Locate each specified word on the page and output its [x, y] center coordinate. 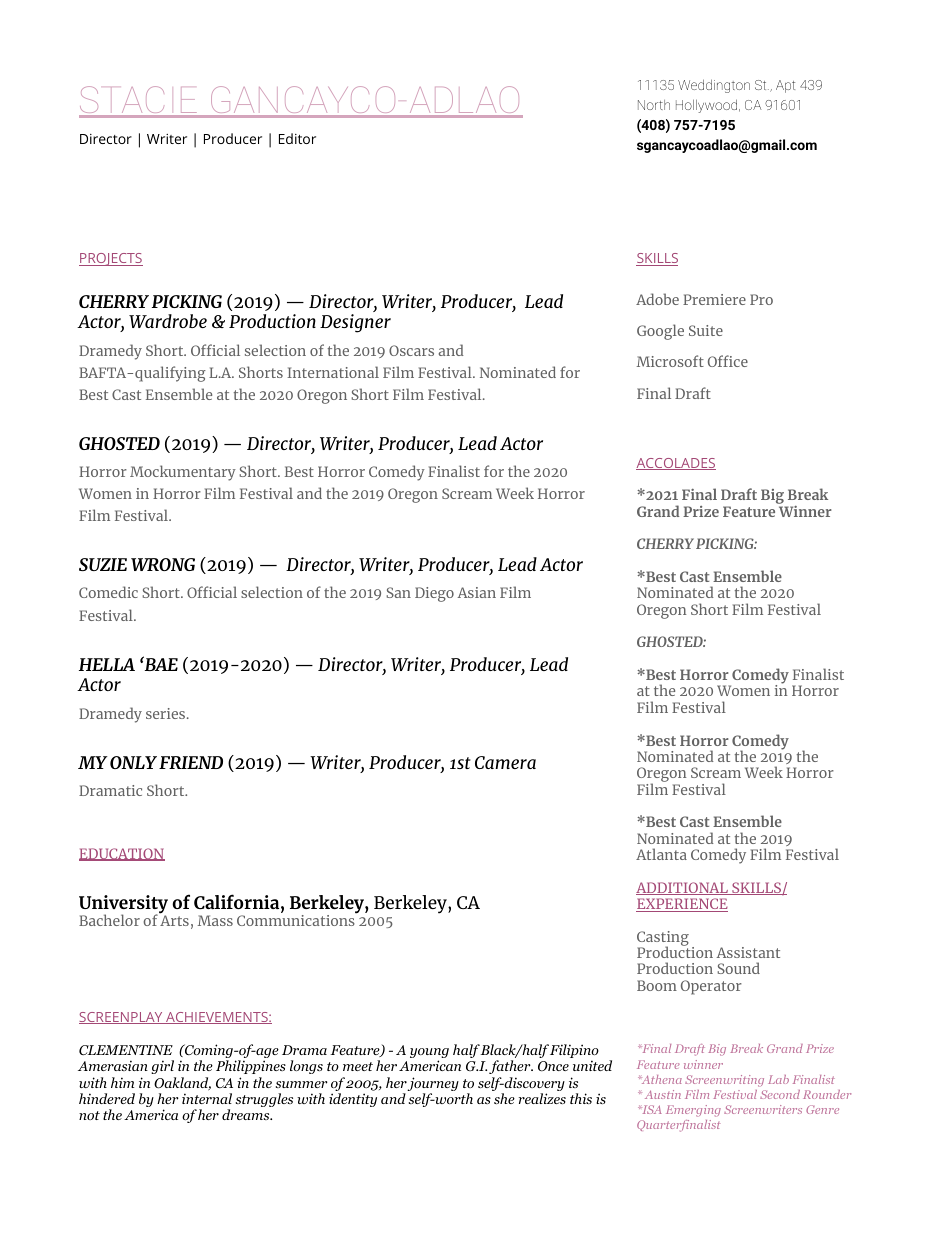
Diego [434, 594]
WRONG [163, 564]
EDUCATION [122, 854]
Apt [785, 86]
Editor [297, 138]
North [654, 105]
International [333, 372]
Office [728, 361]
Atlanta [661, 854]
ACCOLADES [676, 464]
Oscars [411, 350]
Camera [505, 762]
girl [162, 1067]
